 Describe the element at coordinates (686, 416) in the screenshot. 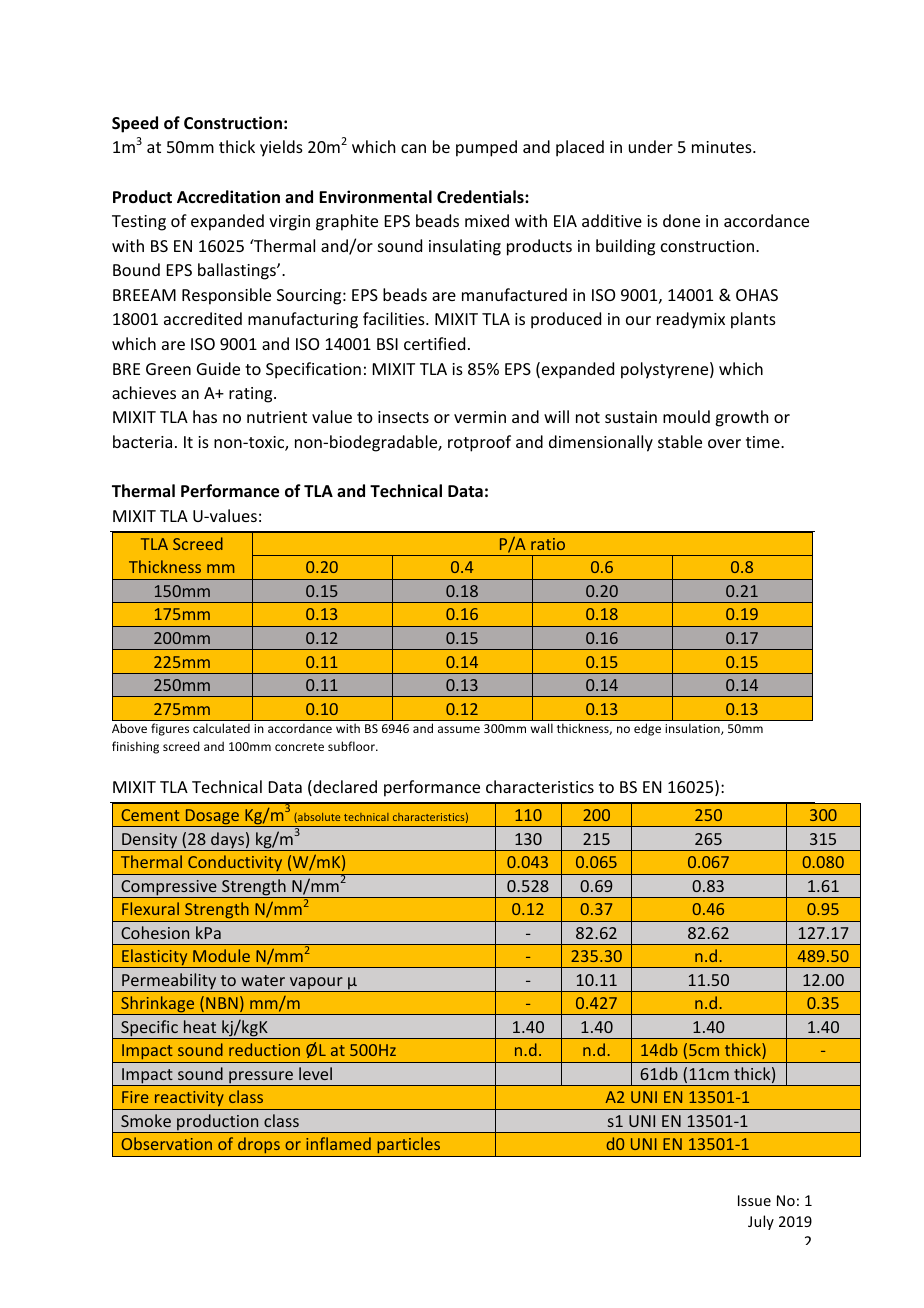

I see `mould` at that location.
